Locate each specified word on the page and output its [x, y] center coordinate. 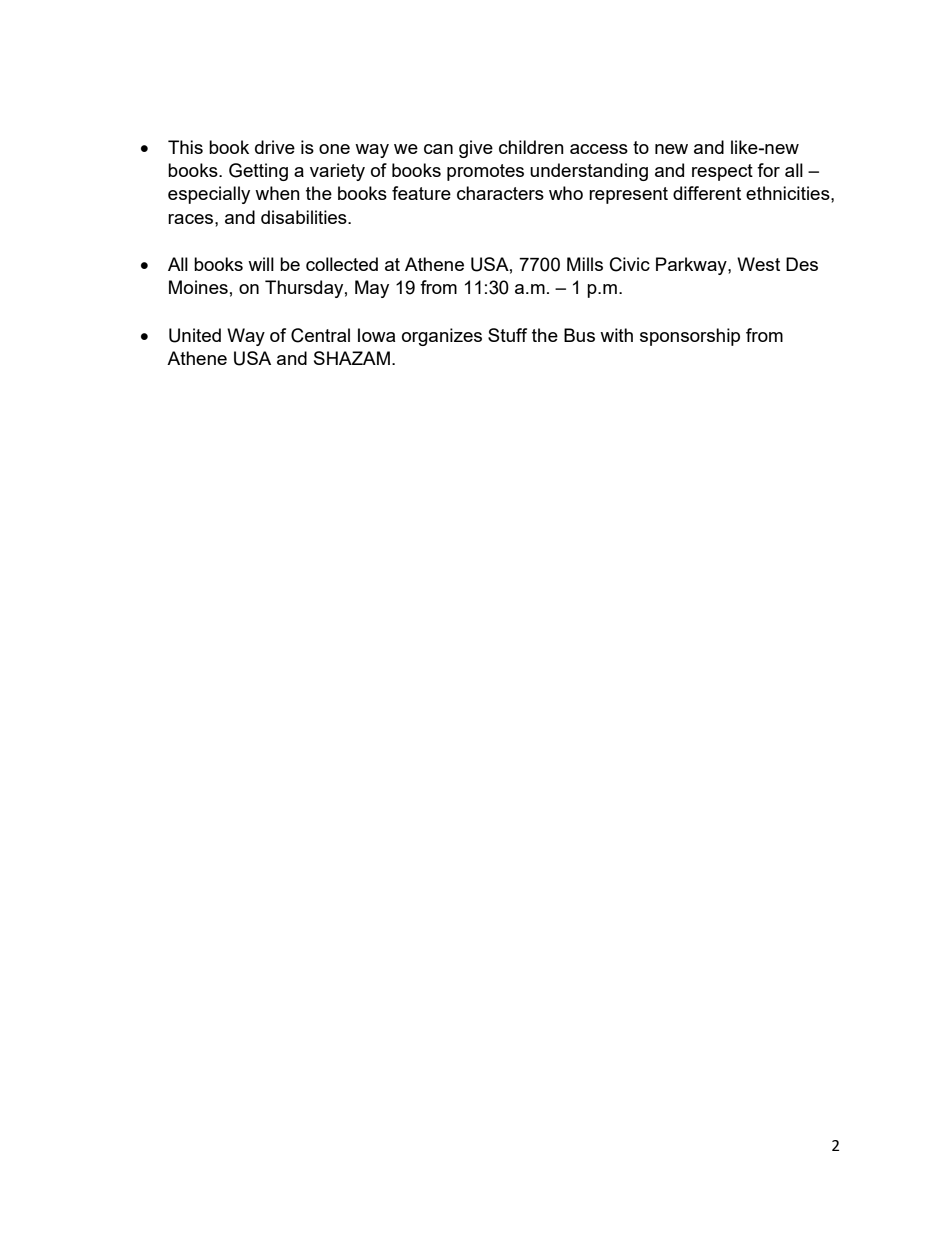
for [768, 170]
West [758, 264]
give [476, 149]
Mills [585, 264]
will [261, 264]
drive [275, 147]
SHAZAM [352, 358]
